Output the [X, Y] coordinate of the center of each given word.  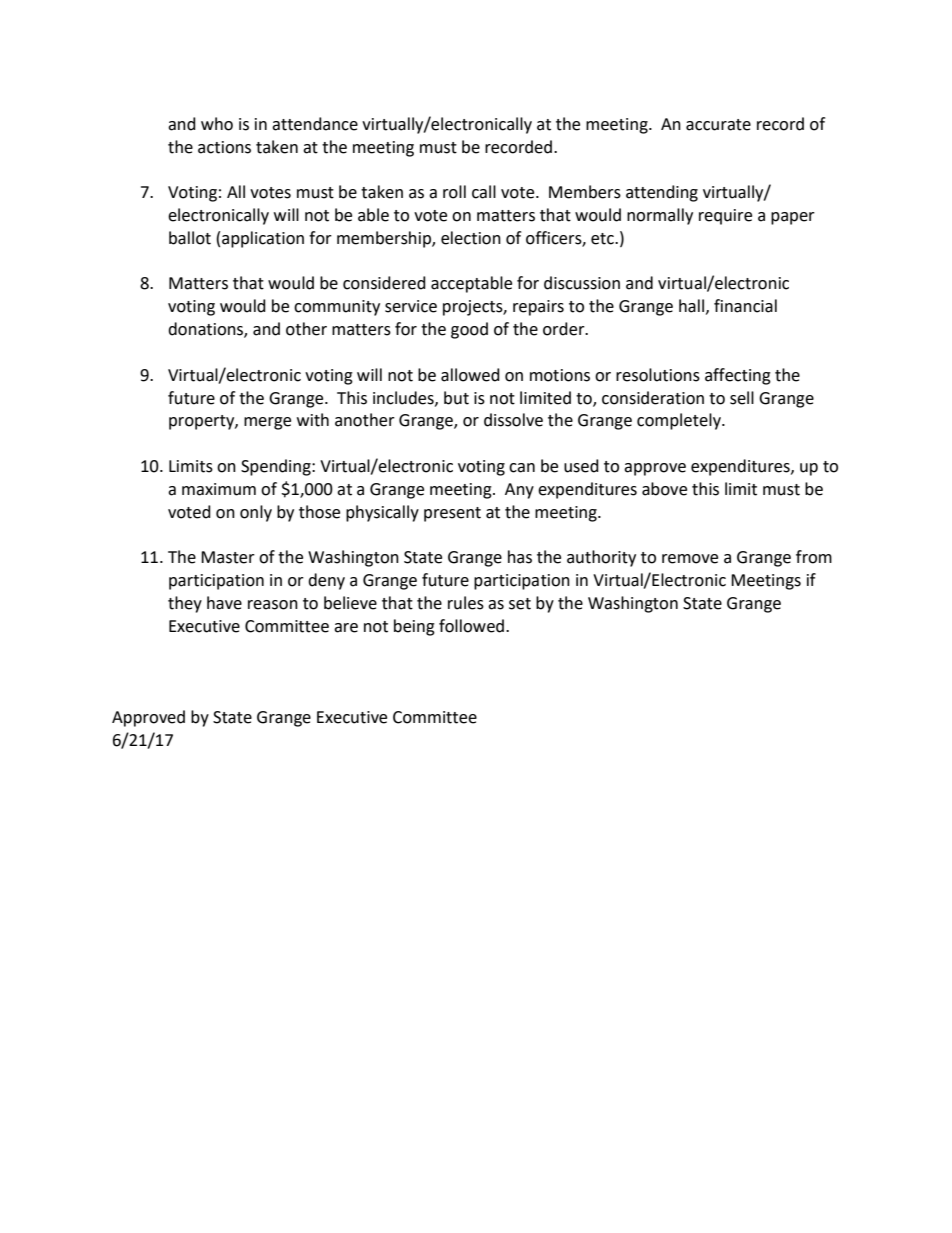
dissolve [513, 420]
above [664, 489]
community [337, 308]
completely [680, 421]
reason [273, 605]
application [263, 239]
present [452, 514]
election [471, 238]
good [469, 330]
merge [267, 423]
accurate [718, 125]
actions [224, 147]
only [256, 513]
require [725, 217]
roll [454, 192]
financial [745, 306]
